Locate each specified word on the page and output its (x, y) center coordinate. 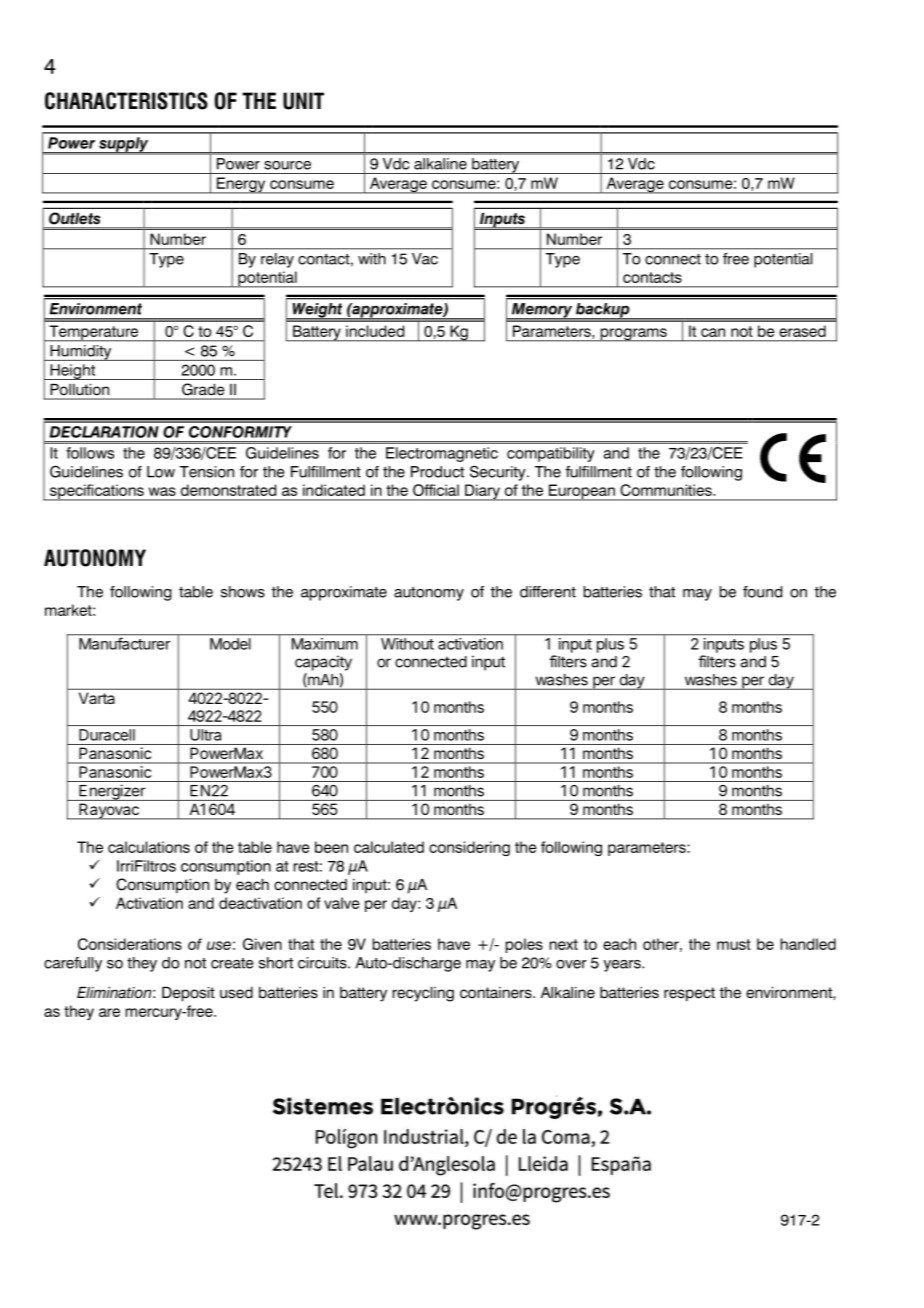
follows (90, 453)
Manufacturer (124, 643)
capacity (323, 663)
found (762, 592)
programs (633, 335)
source (287, 165)
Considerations (130, 944)
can (713, 332)
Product (437, 472)
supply (124, 145)
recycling (423, 994)
